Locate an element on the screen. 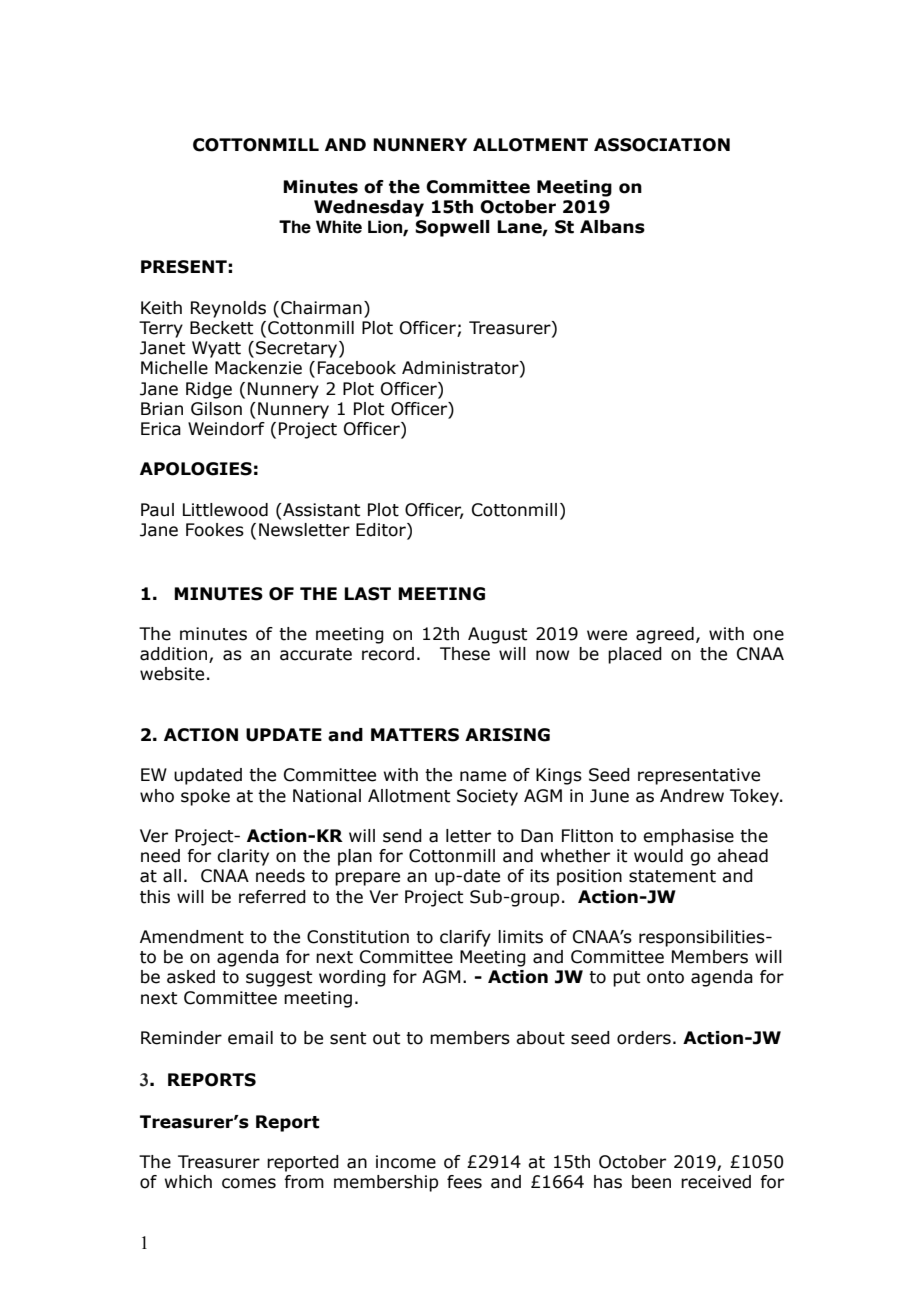 The image size is (924, 1308). August is located at coordinates (497, 635).
